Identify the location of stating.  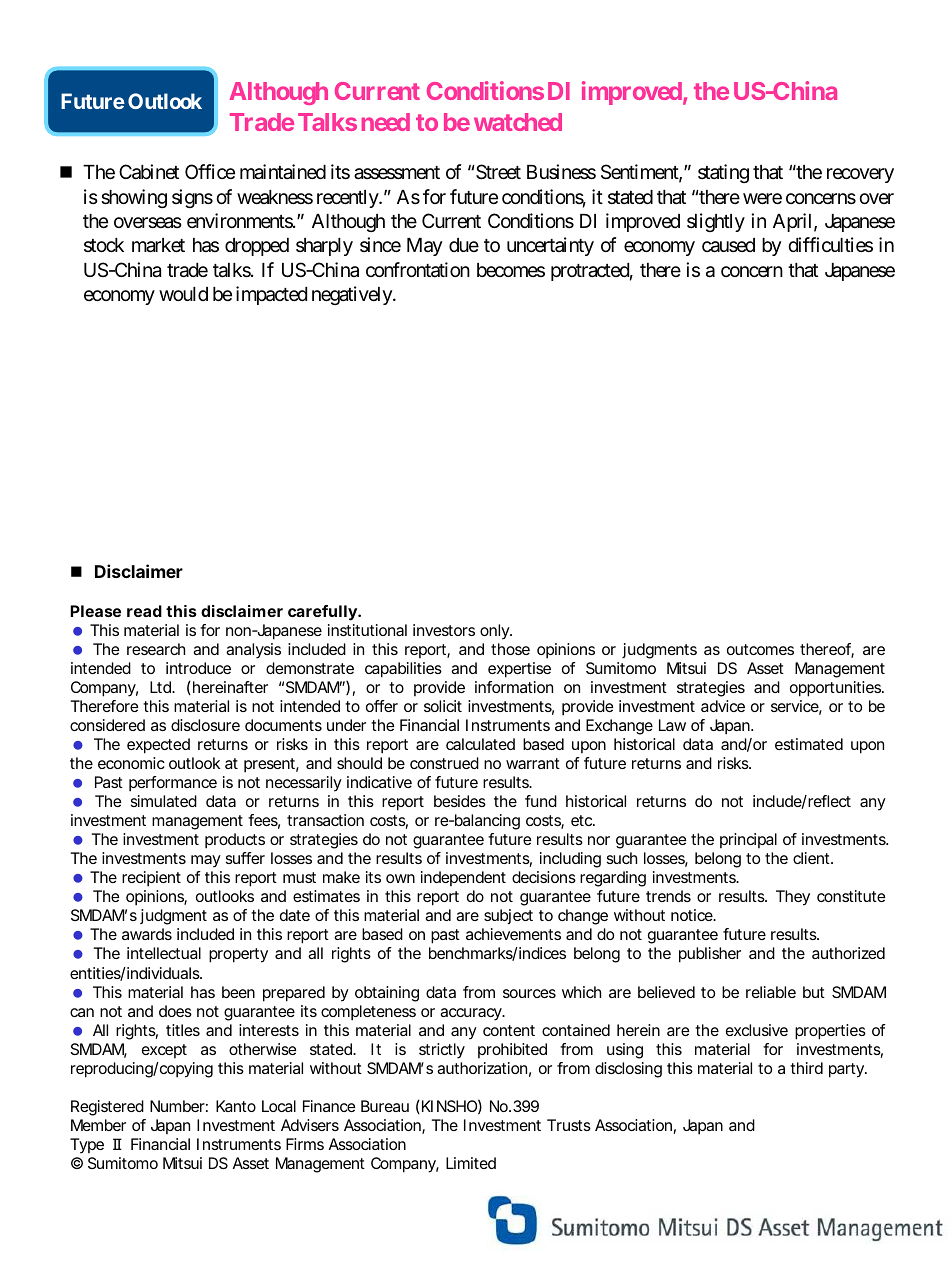
(723, 173).
